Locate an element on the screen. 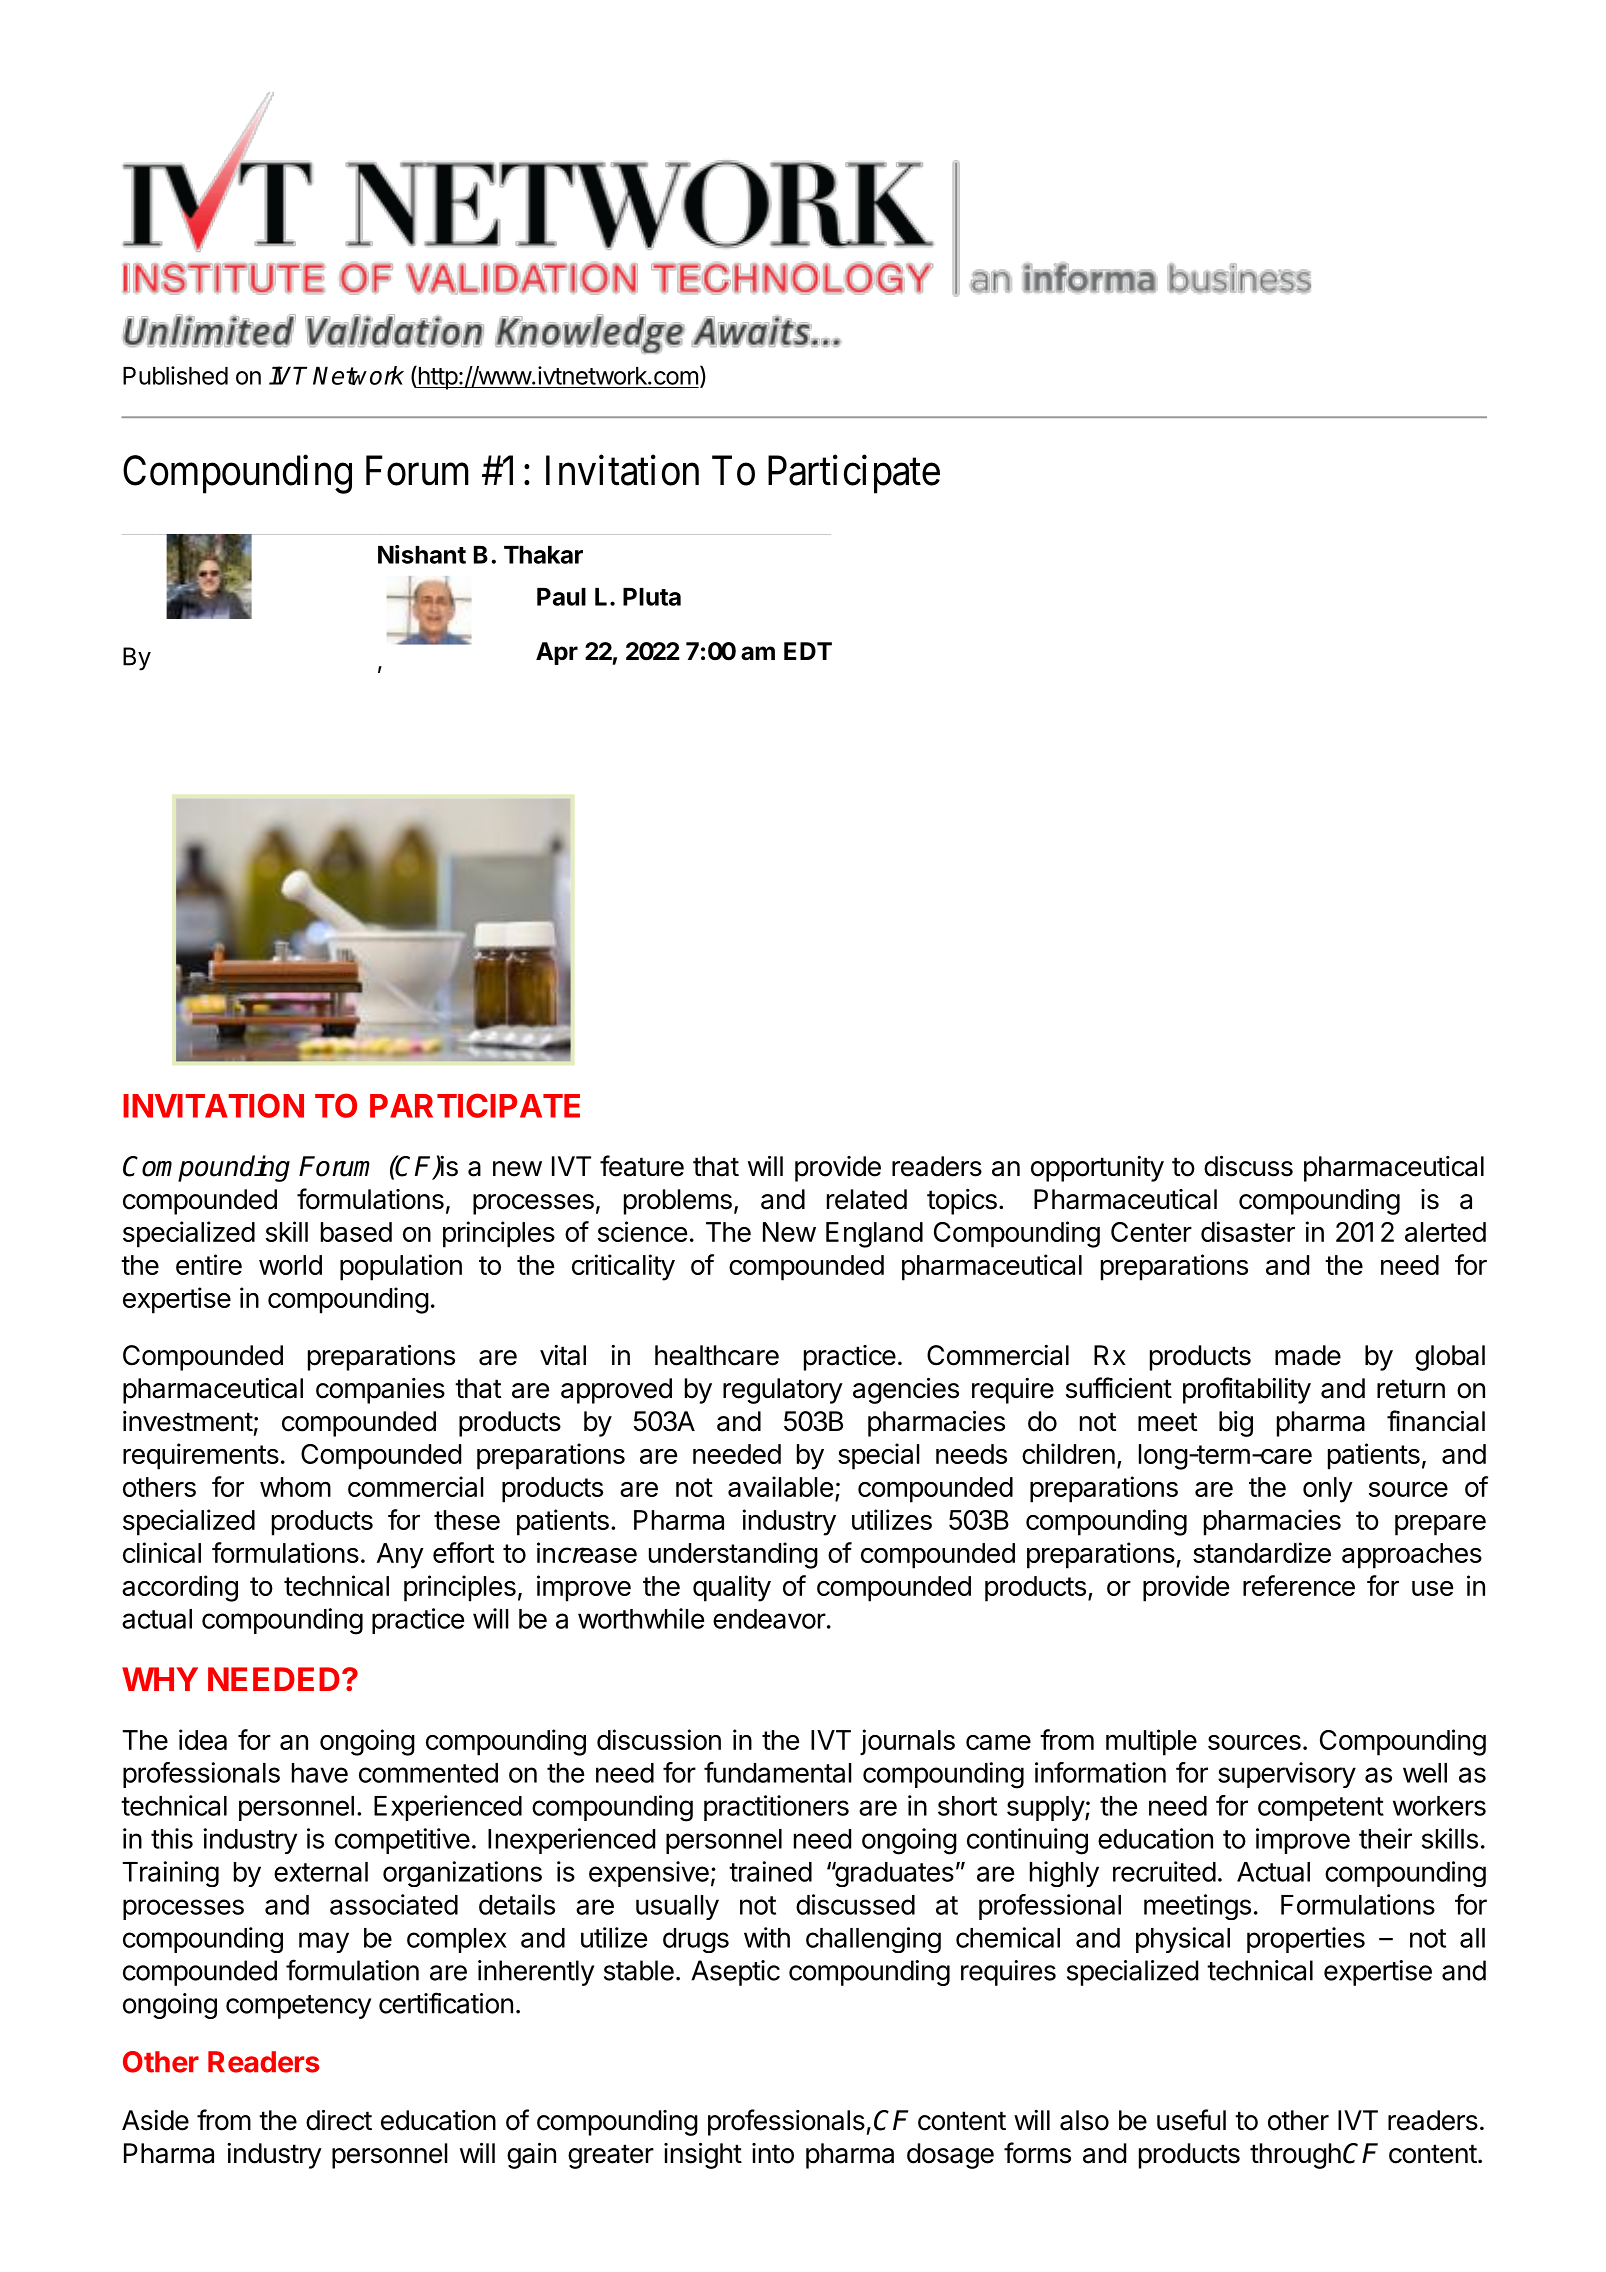 The image size is (1606, 2272). into is located at coordinates (773, 2153).
